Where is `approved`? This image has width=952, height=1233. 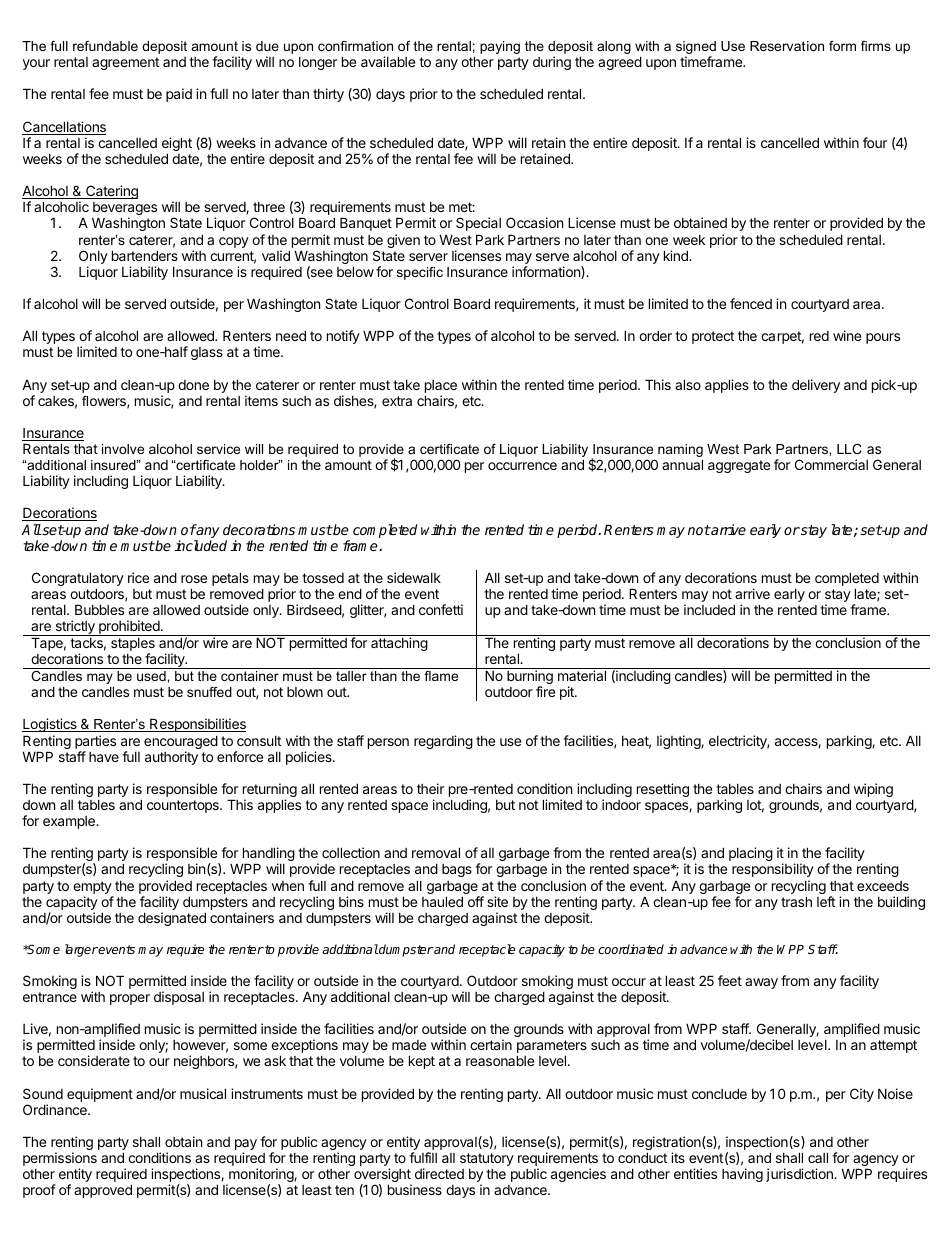
approved is located at coordinates (103, 1191).
